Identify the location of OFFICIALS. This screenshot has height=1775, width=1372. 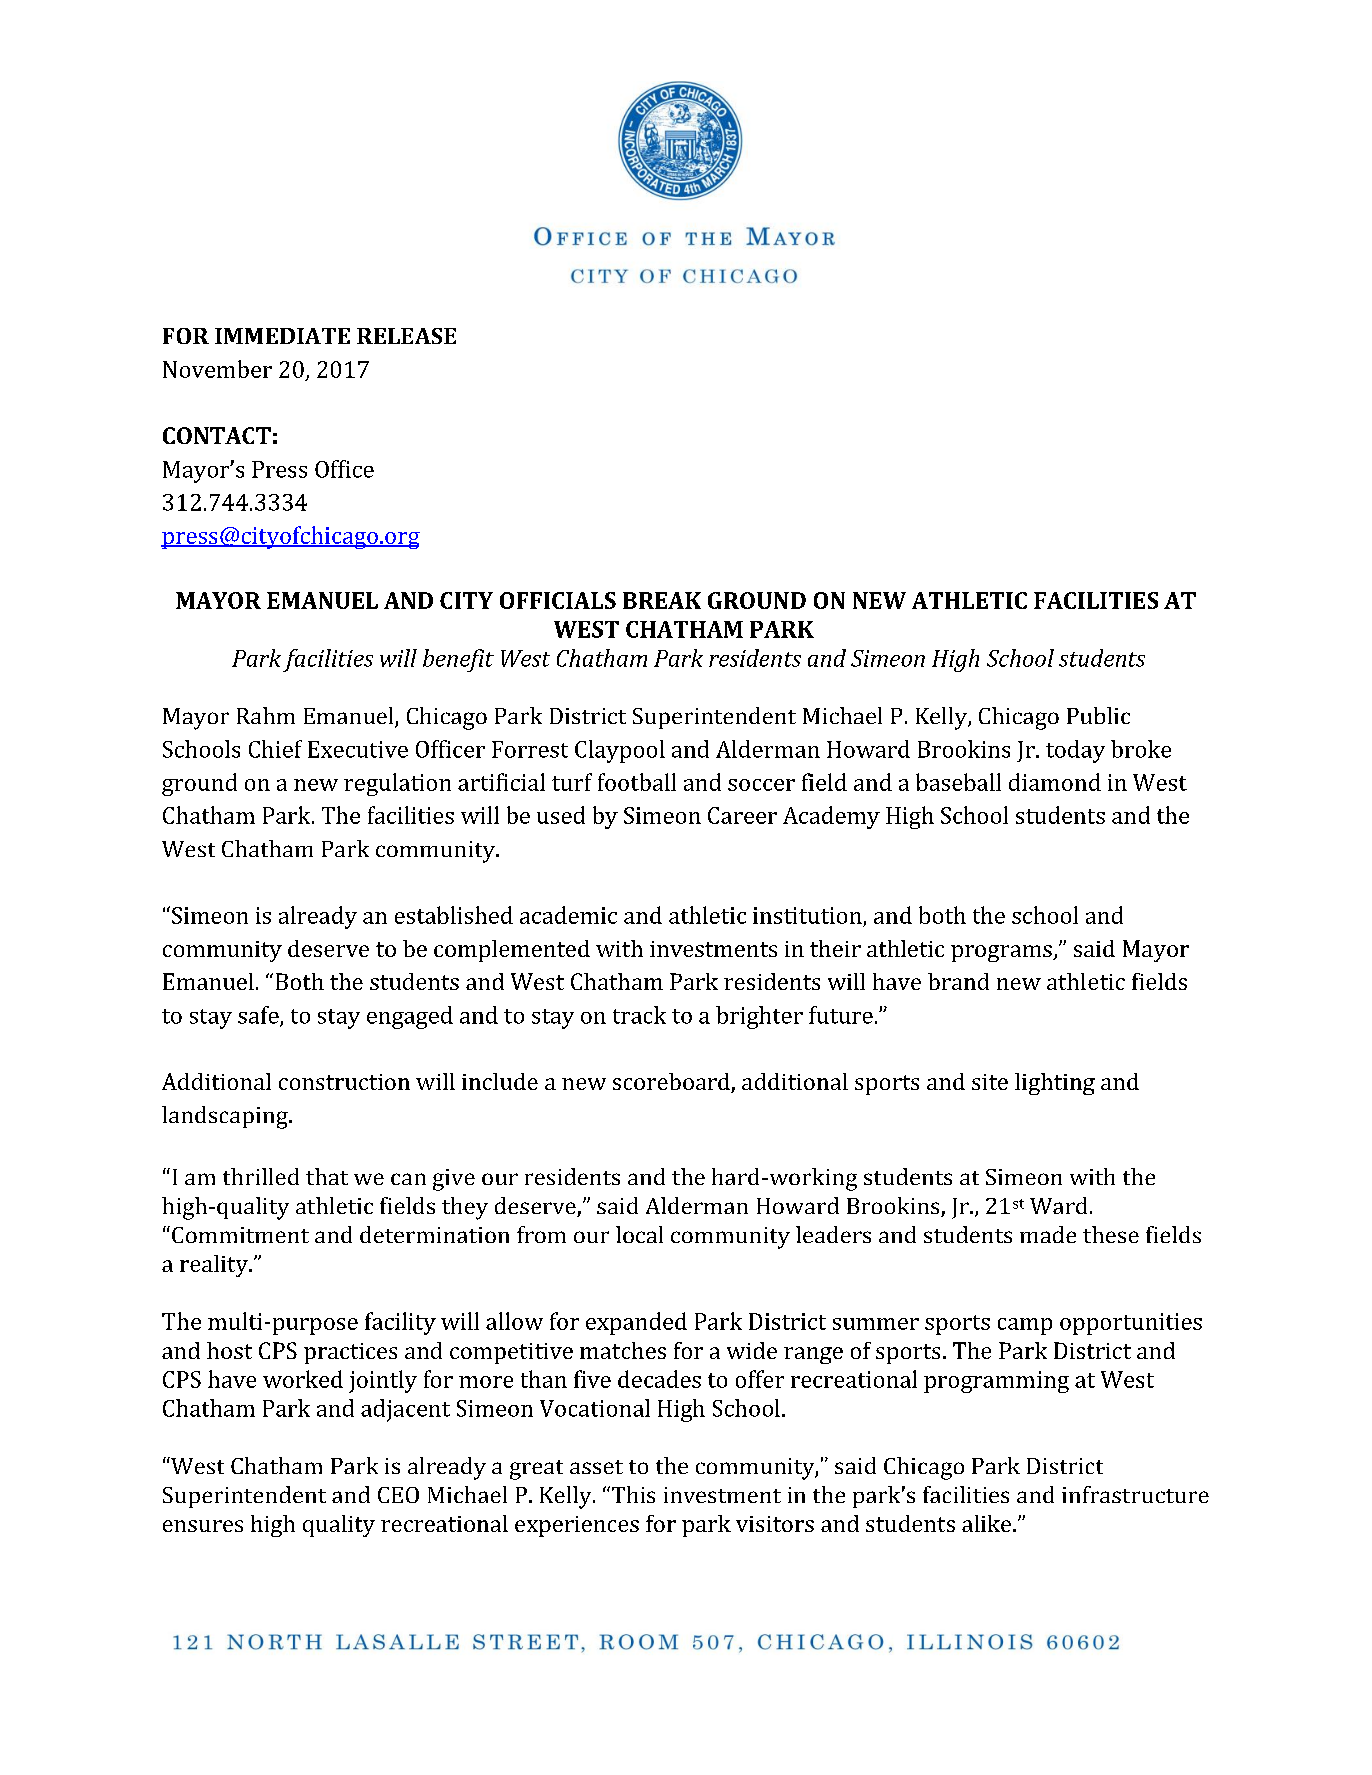
(558, 600).
